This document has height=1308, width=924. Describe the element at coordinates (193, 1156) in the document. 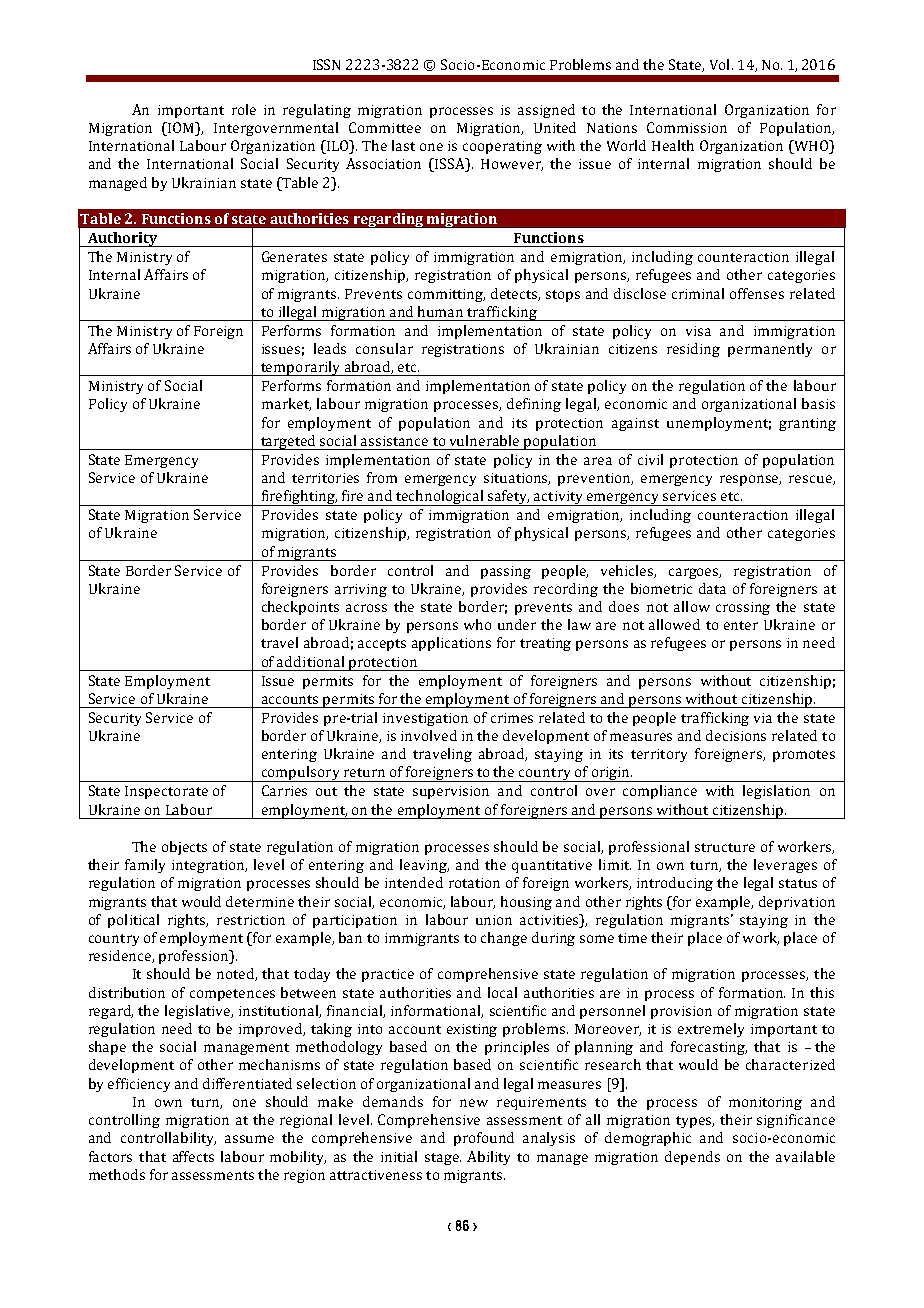

I see `affects` at that location.
